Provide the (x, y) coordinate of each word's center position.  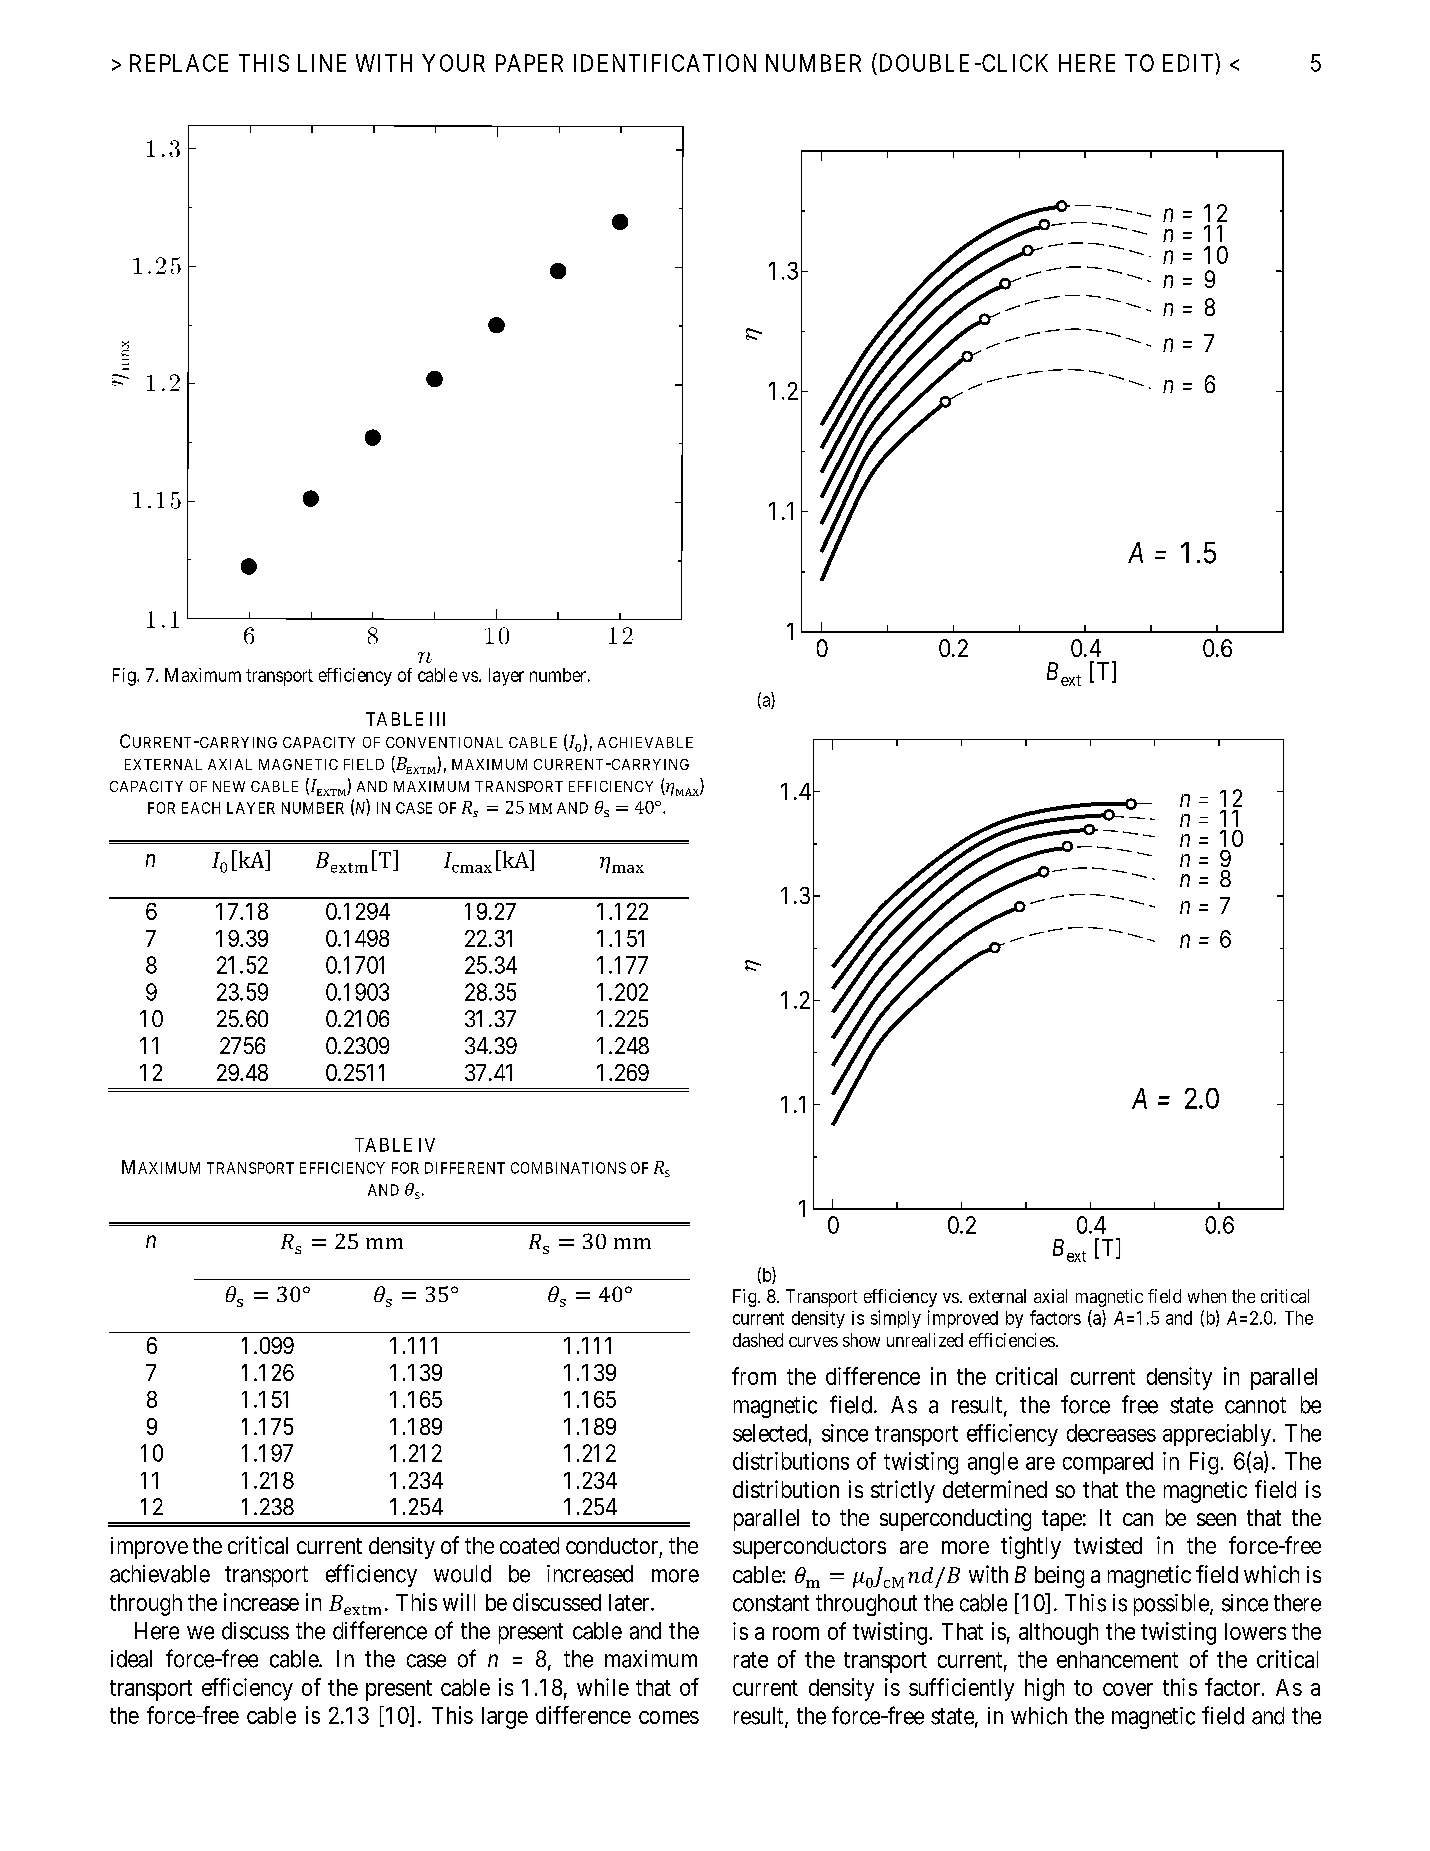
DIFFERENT (465, 1168)
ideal (131, 1659)
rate (751, 1660)
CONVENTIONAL (444, 742)
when (1207, 1296)
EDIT (1188, 63)
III (437, 719)
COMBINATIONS (568, 1168)
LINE (322, 63)
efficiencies (1012, 1340)
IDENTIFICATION (665, 63)
